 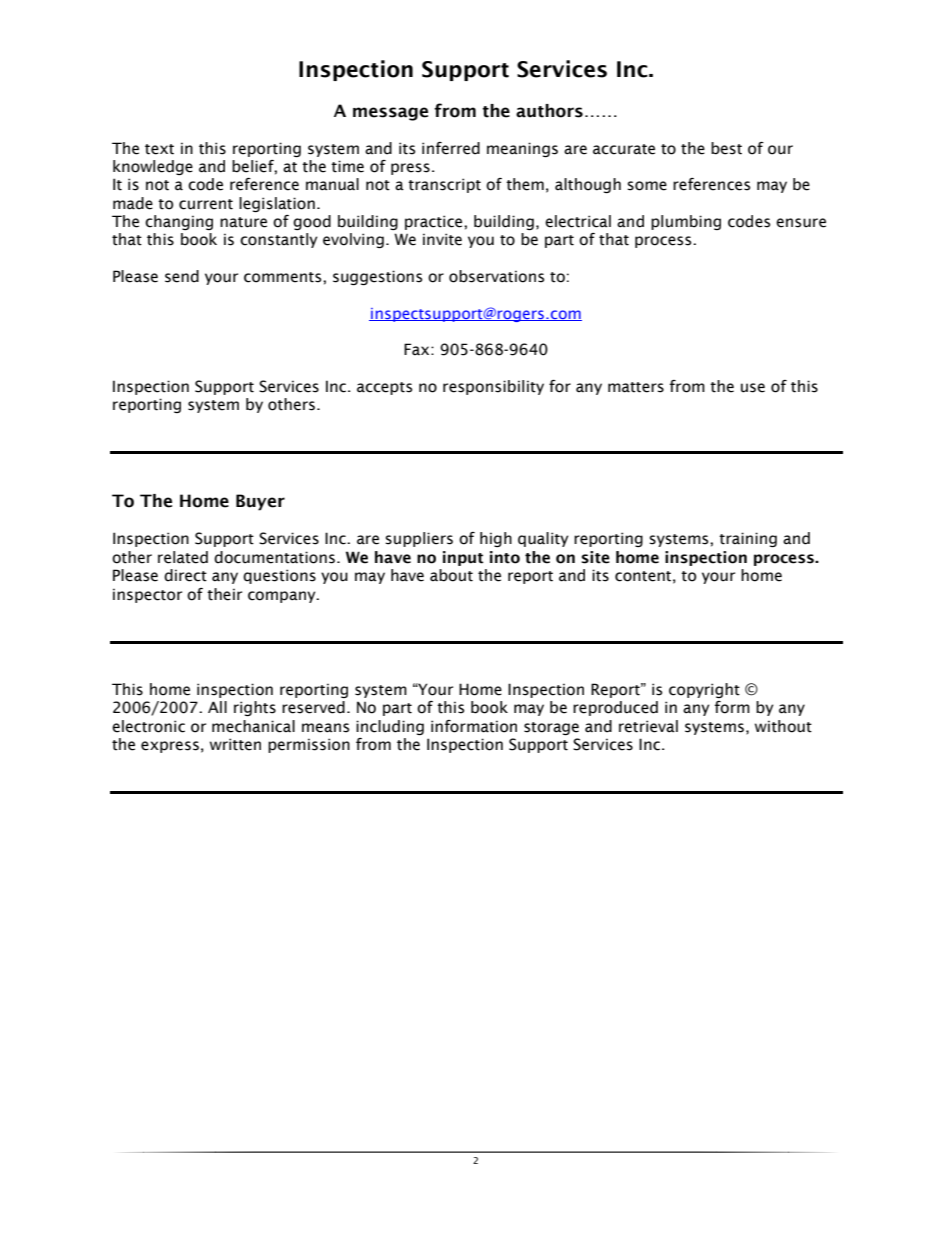 What do you see at coordinates (390, 727) in the screenshot?
I see `including` at bounding box center [390, 727].
